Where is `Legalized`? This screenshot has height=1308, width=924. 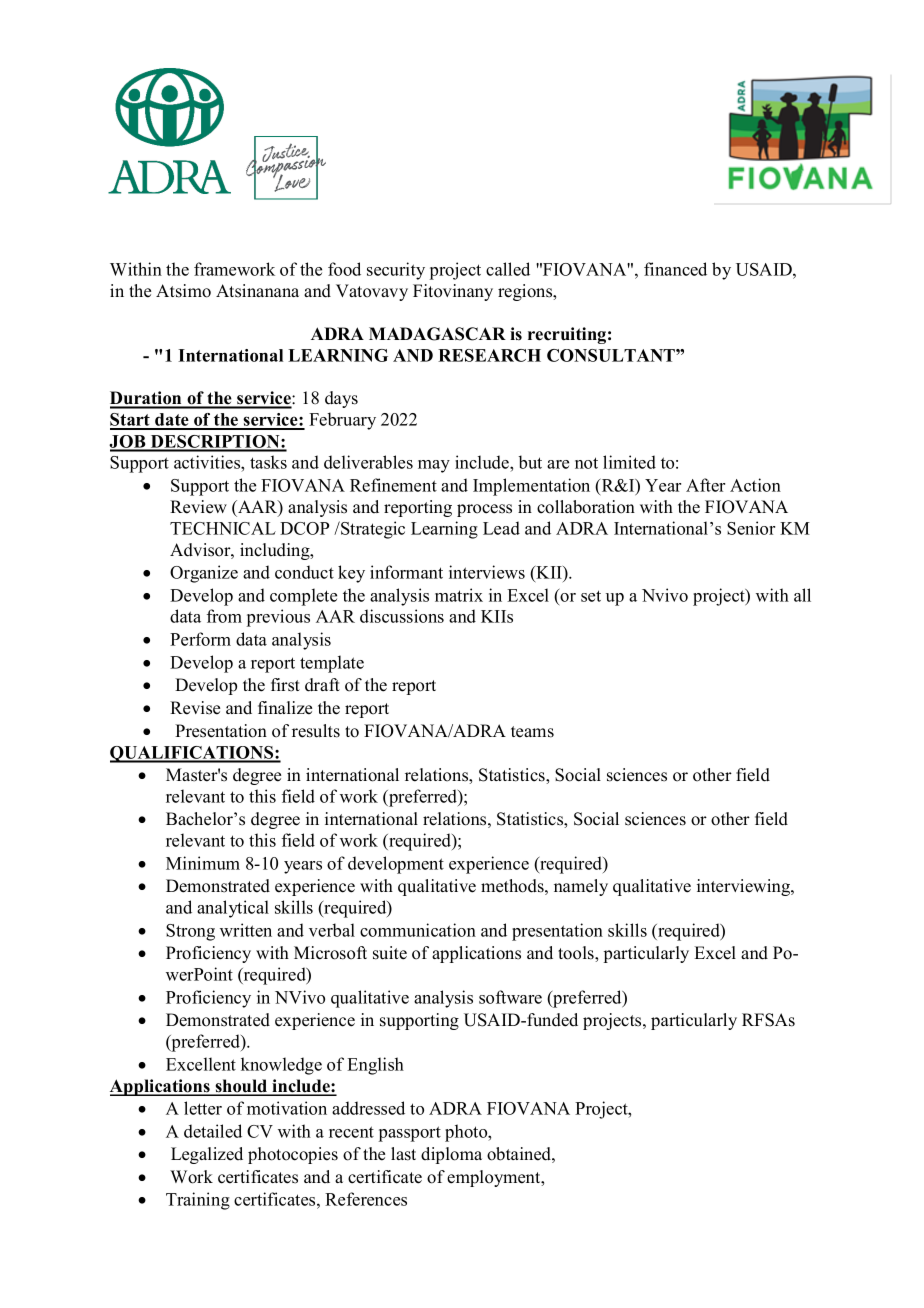 Legalized is located at coordinates (207, 1155).
